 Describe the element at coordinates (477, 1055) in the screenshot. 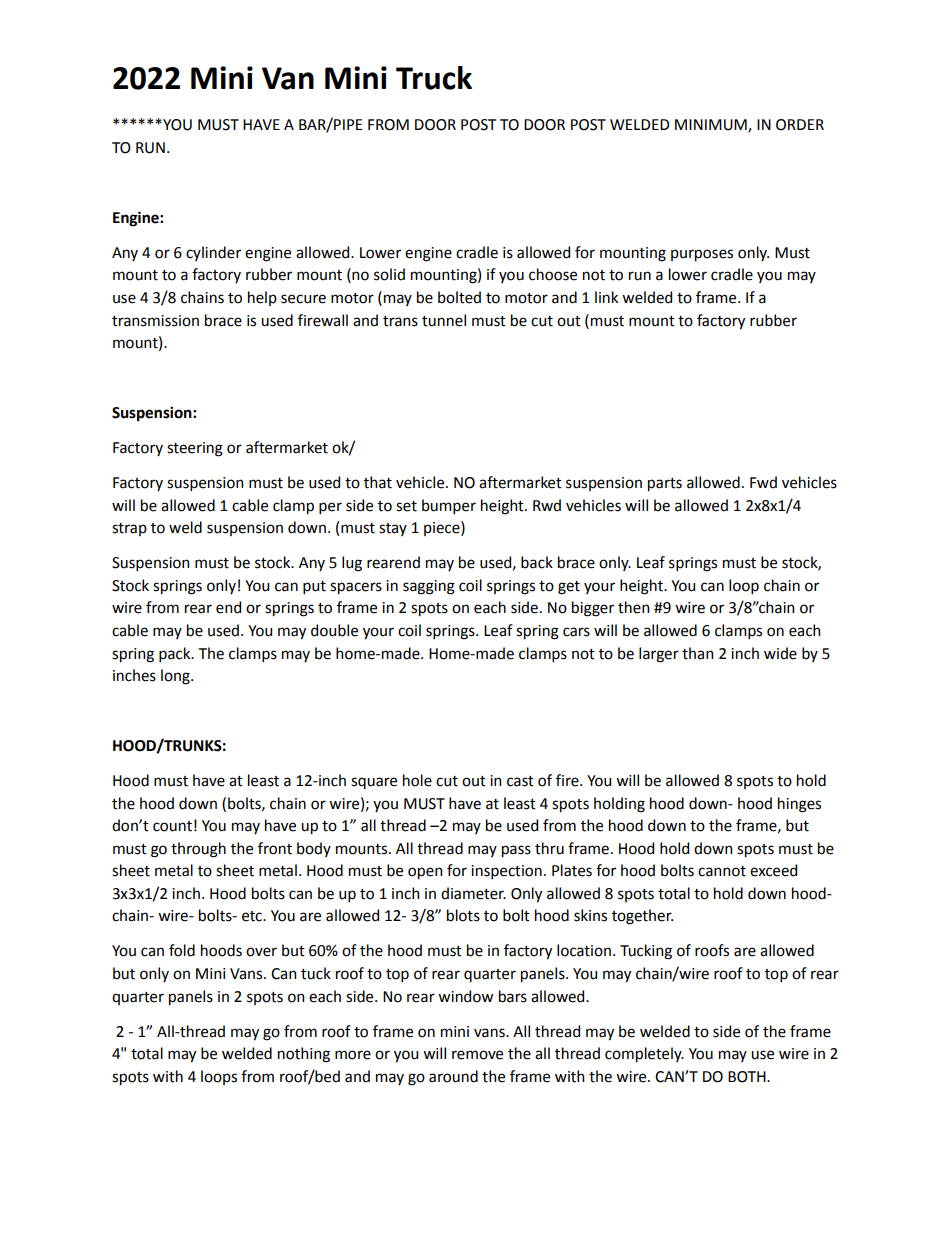

I see `remove` at that location.
